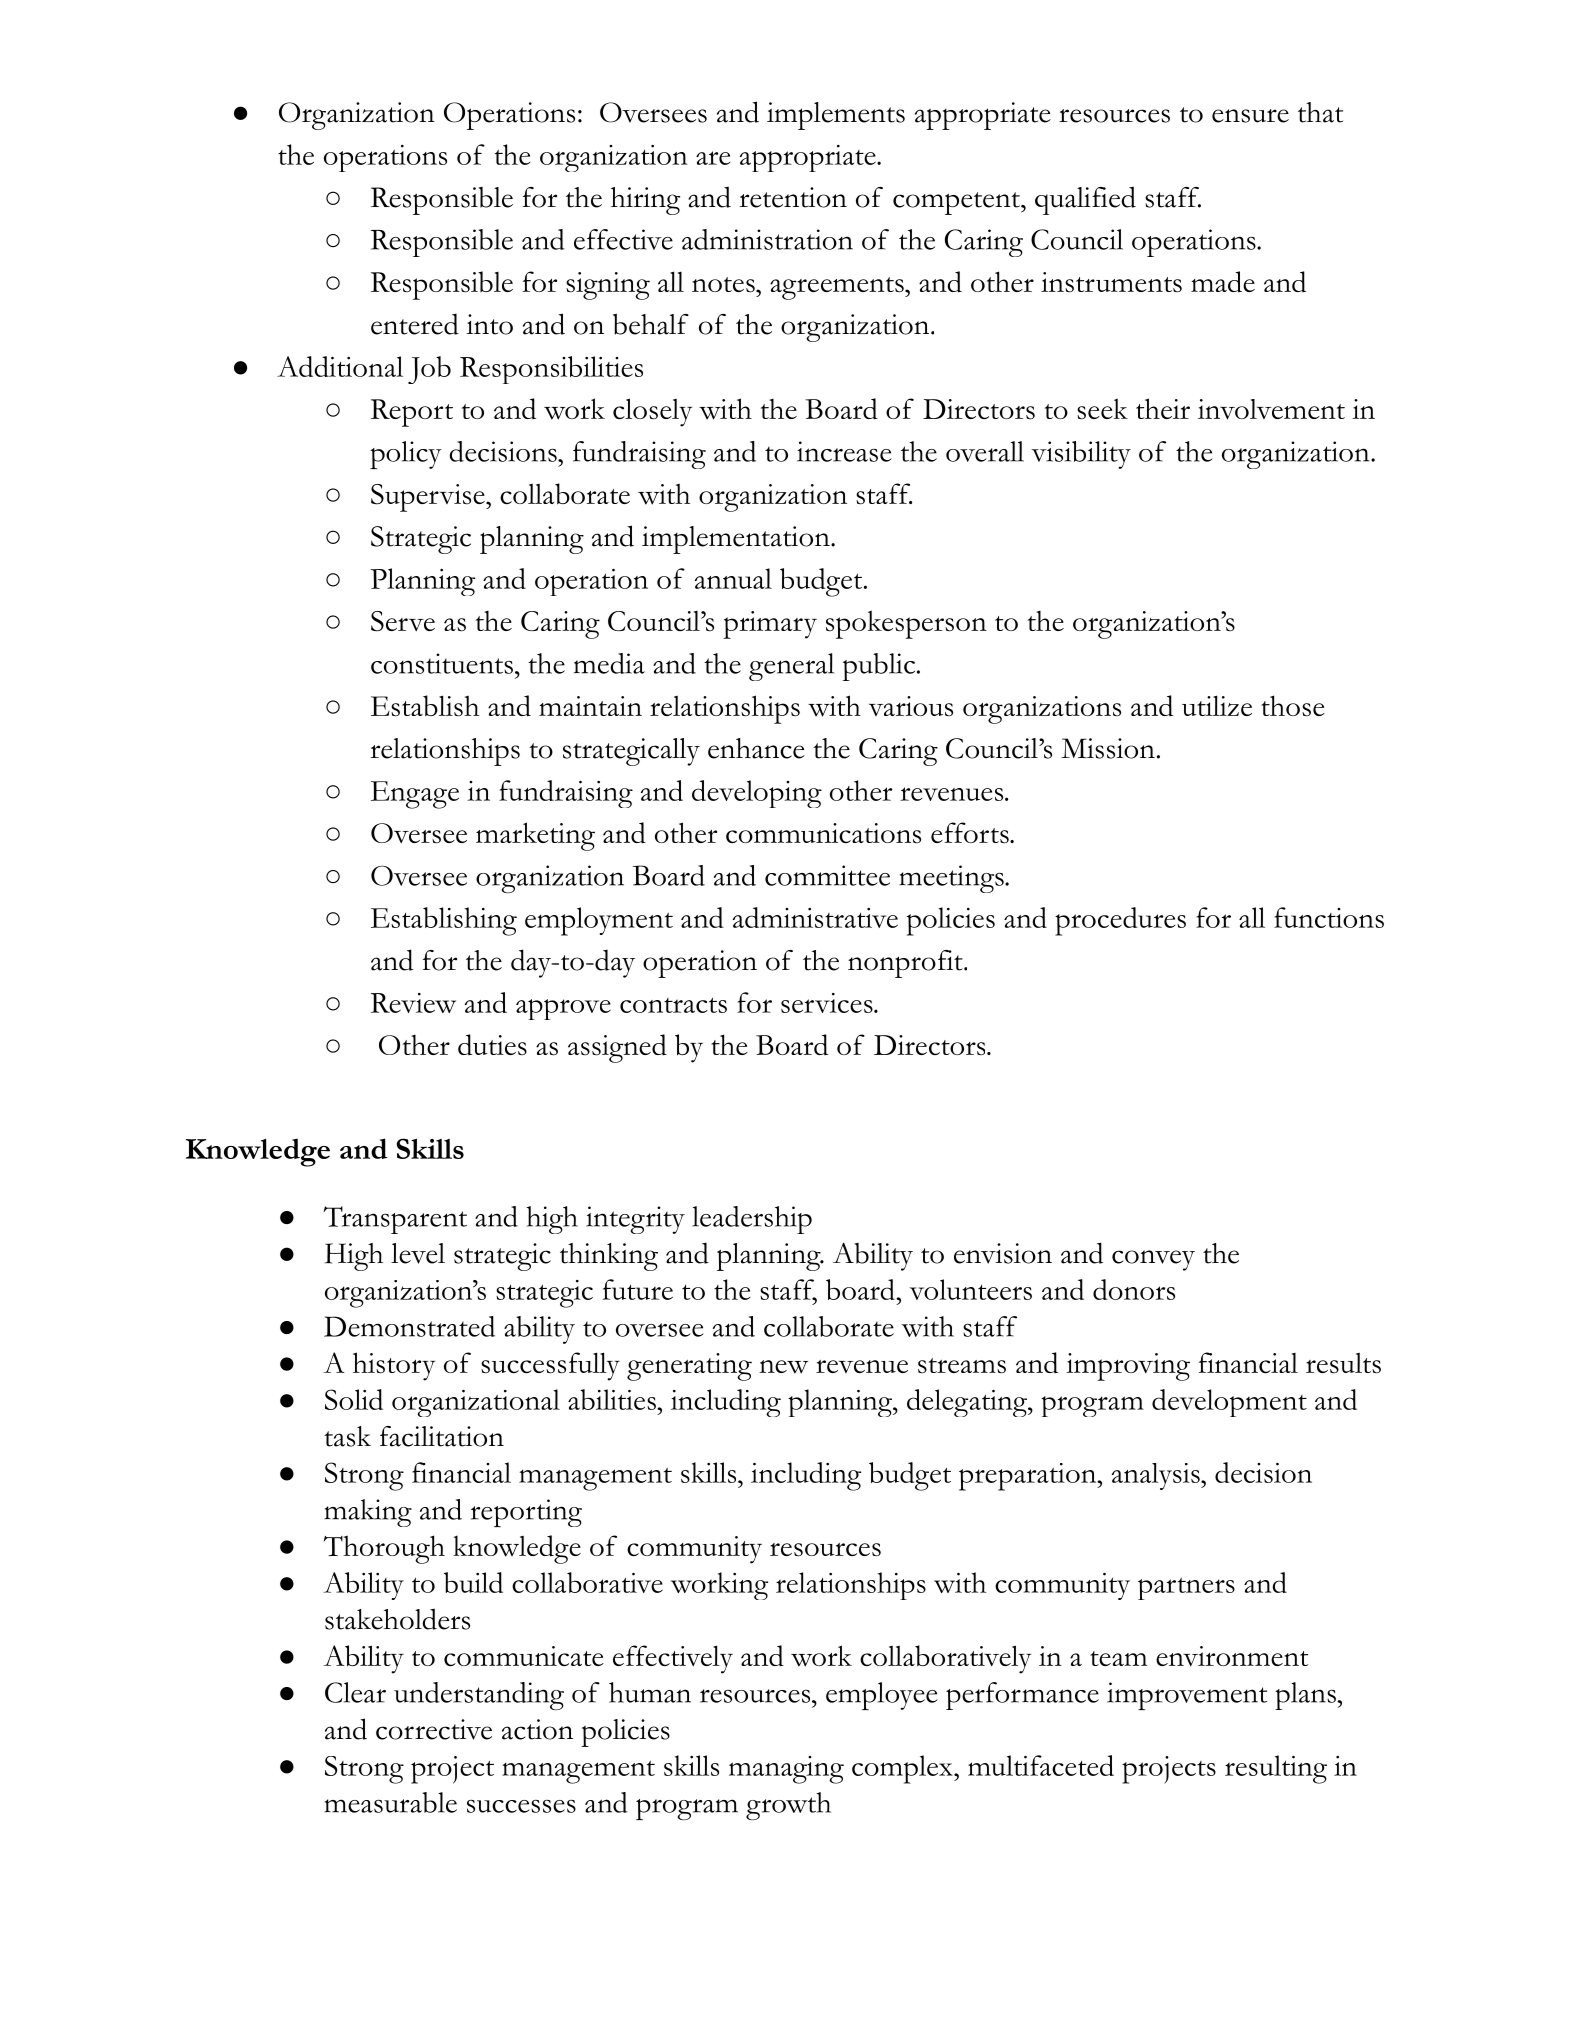 This screenshot has width=1572, height=2035. Describe the element at coordinates (645, 201) in the screenshot. I see `hiring` at that location.
